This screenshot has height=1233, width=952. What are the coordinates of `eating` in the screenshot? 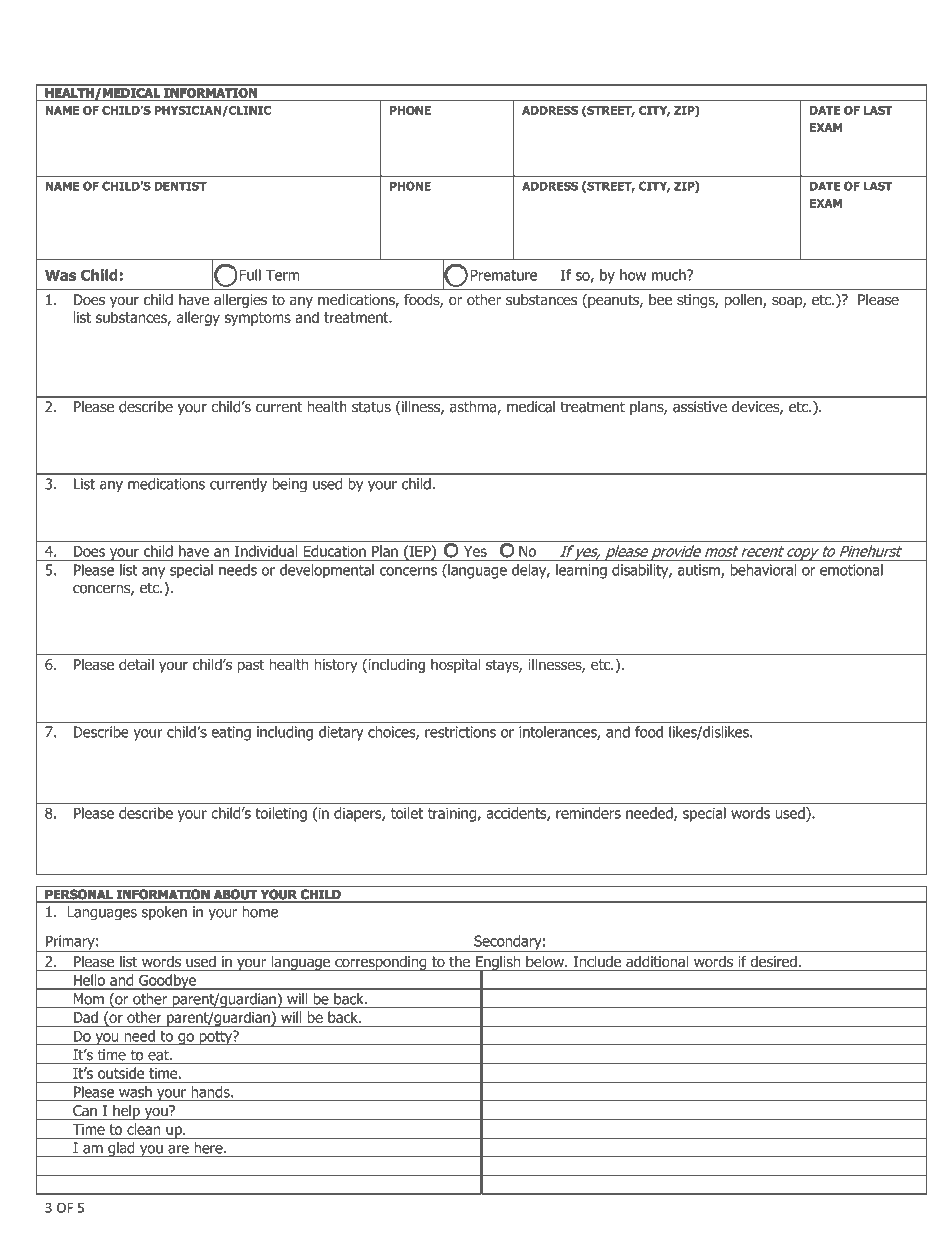 It's located at (231, 733).
